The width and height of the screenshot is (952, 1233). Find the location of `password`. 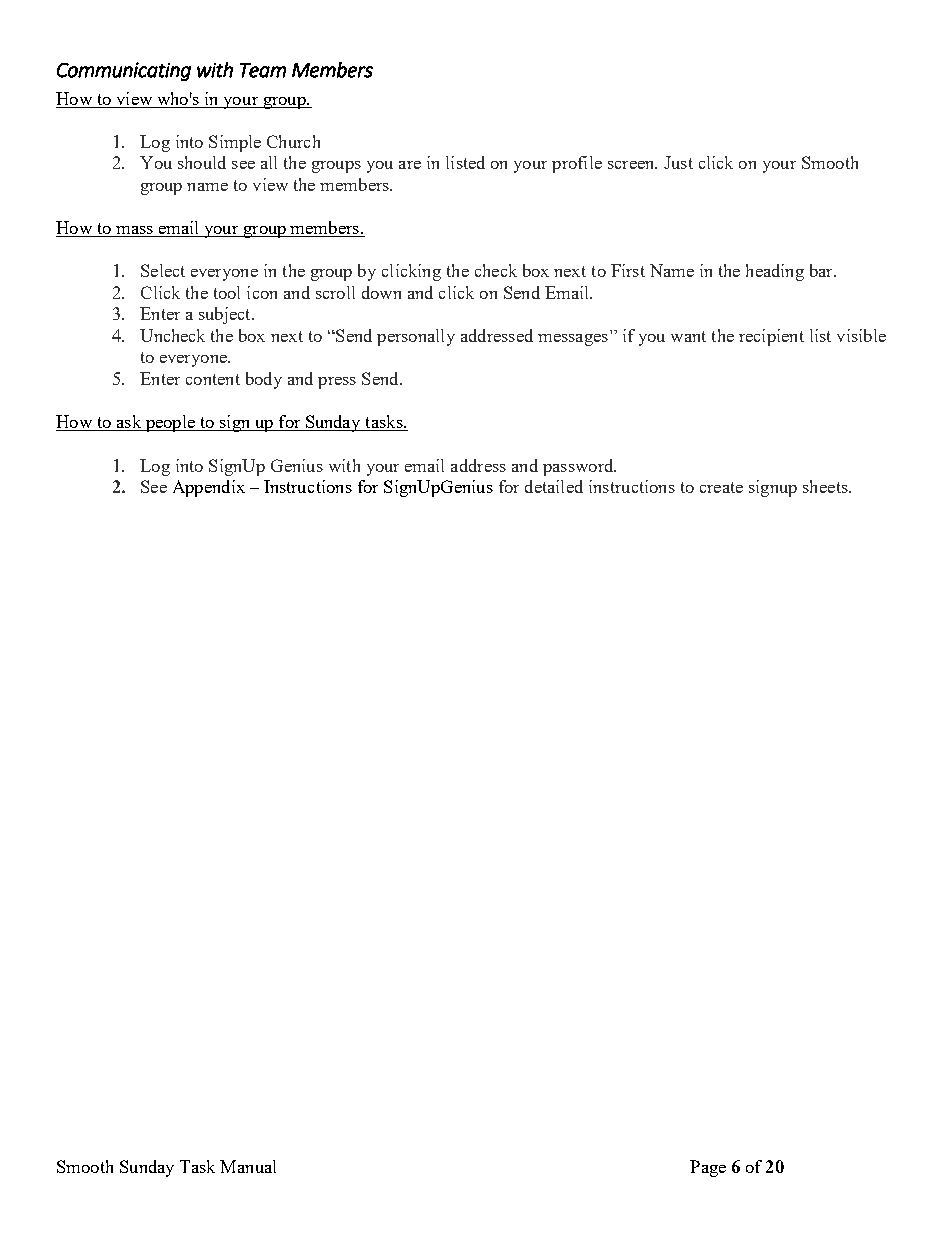

password is located at coordinates (579, 467).
